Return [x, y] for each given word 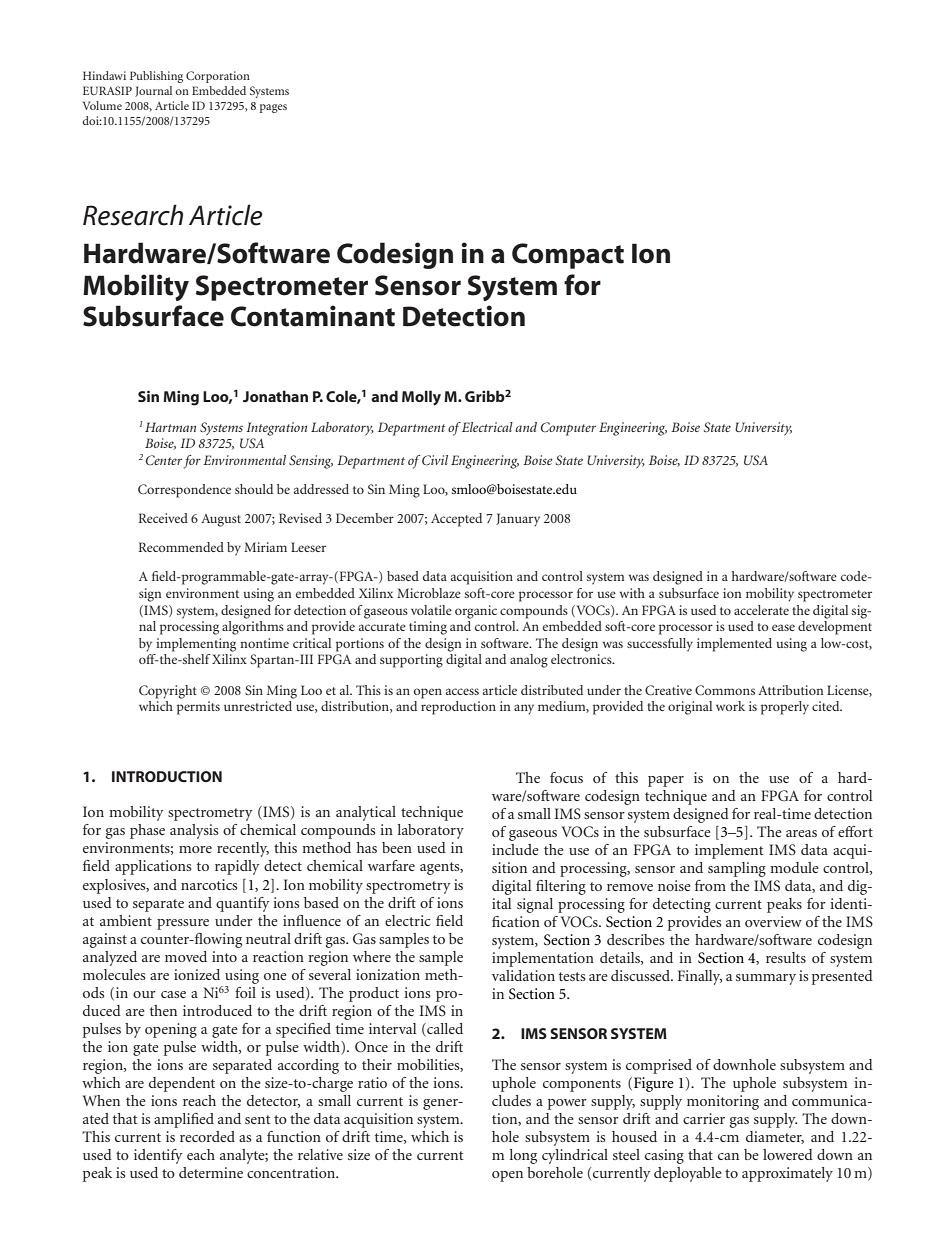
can [728, 1156]
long [523, 1156]
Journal [153, 91]
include [515, 849]
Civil [435, 460]
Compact [568, 256]
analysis [194, 831]
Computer [568, 429]
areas [801, 833]
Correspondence [184, 491]
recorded [207, 1136]
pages [273, 108]
